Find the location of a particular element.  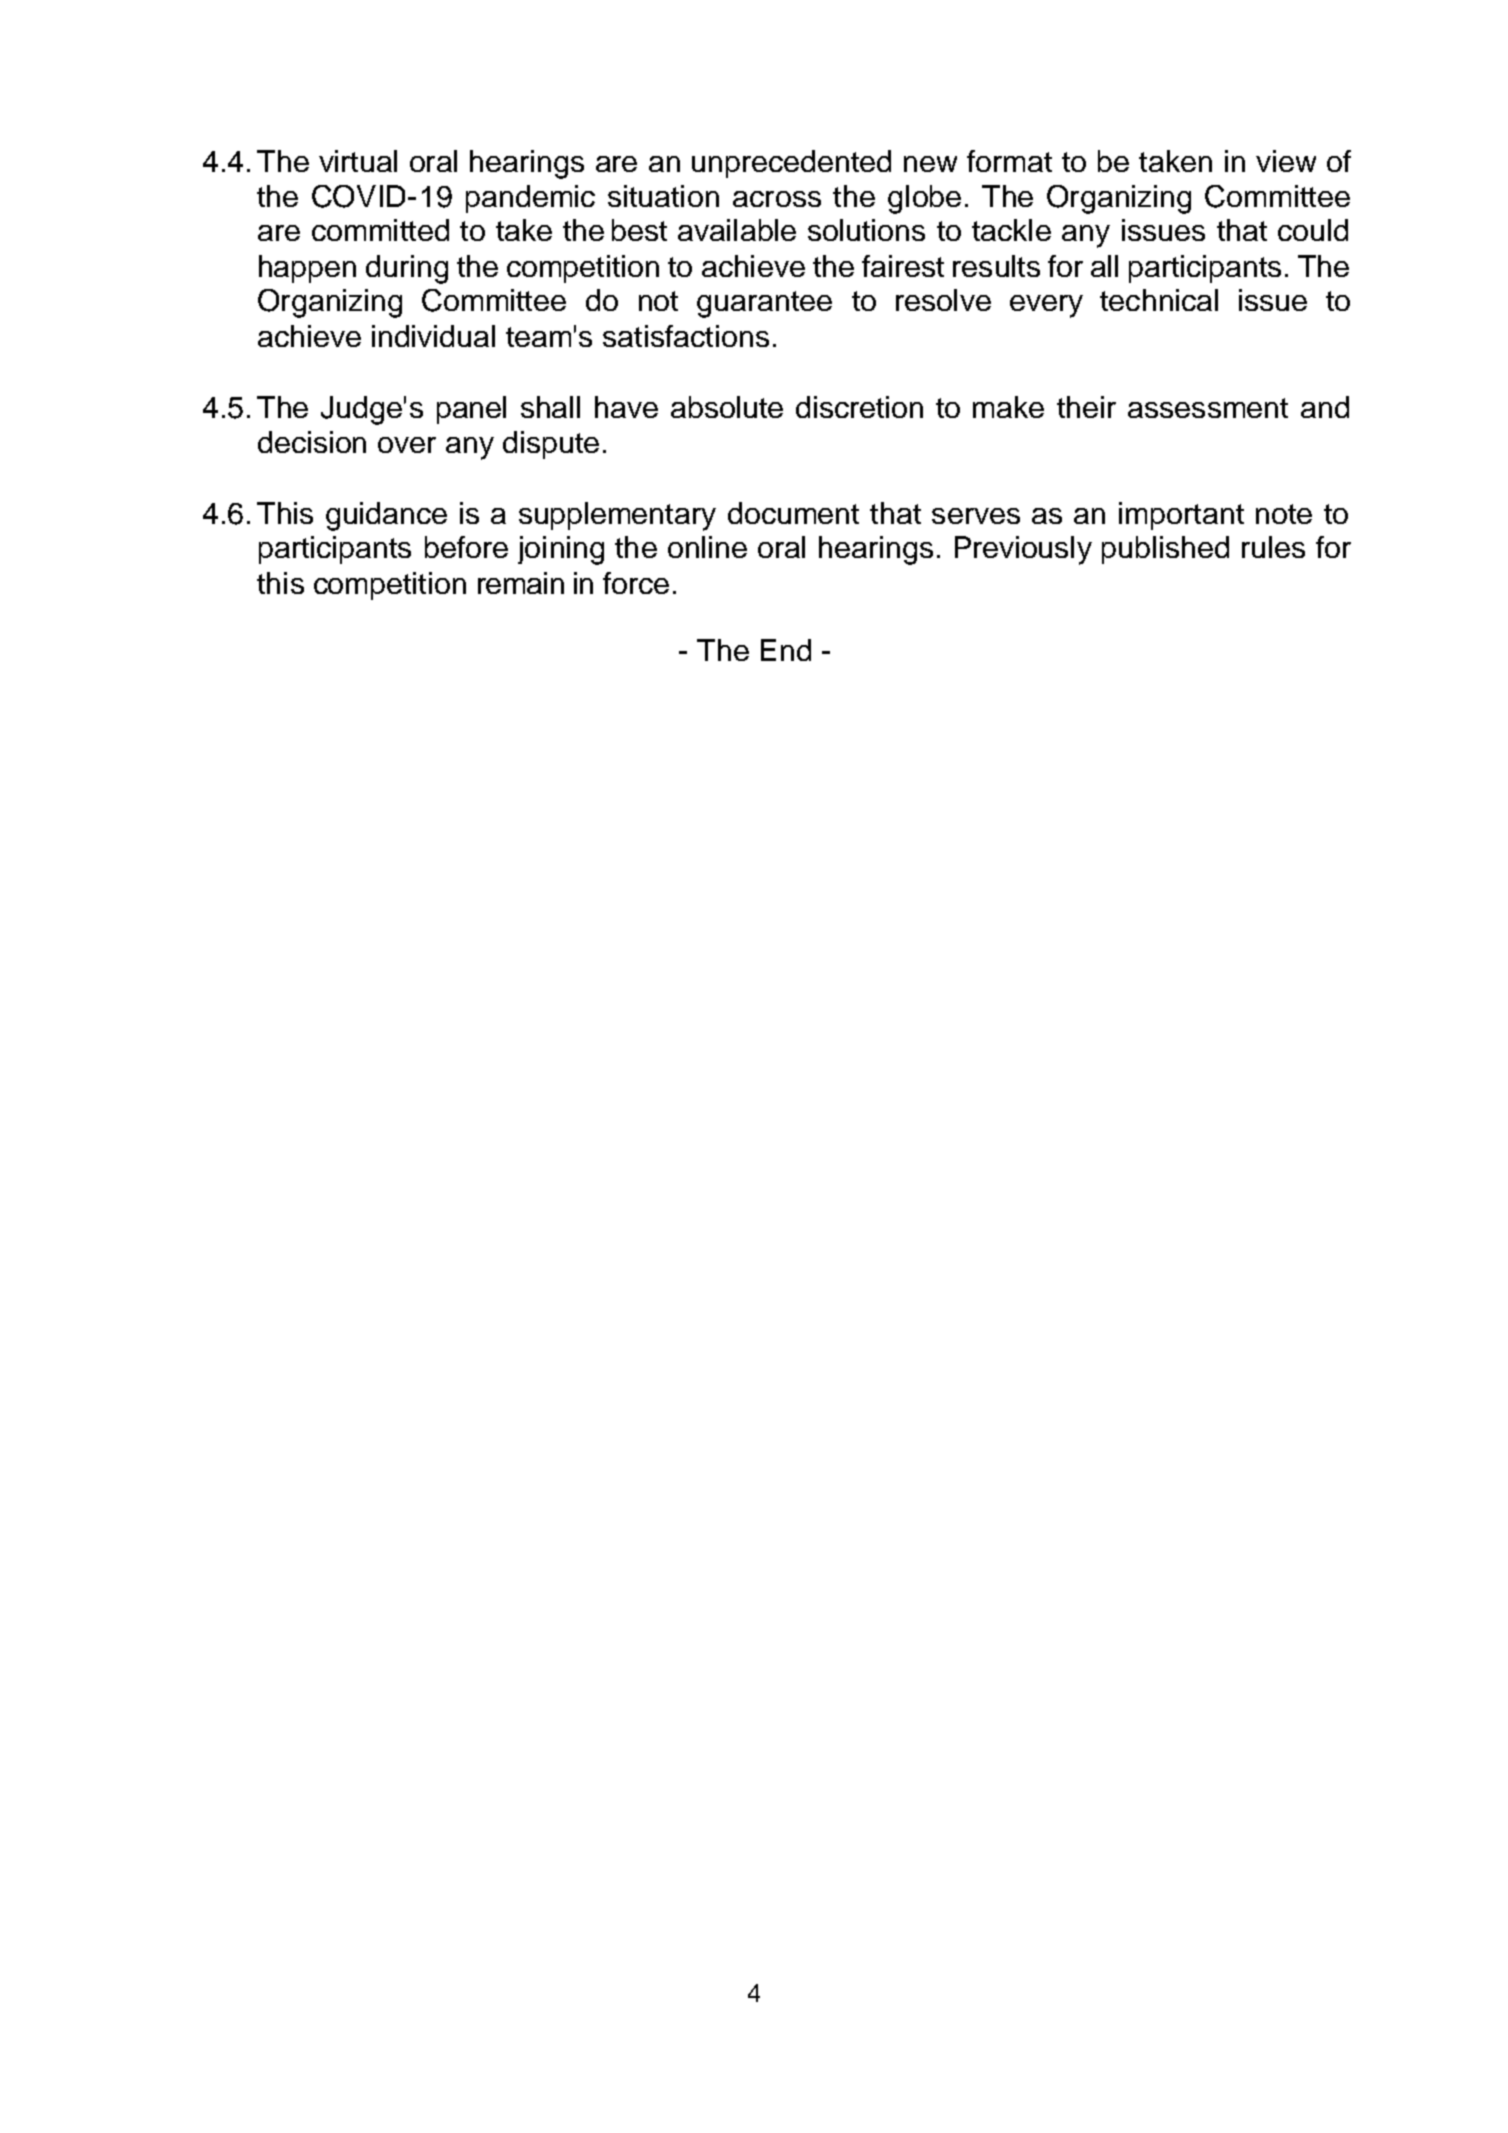

End is located at coordinates (786, 650).
